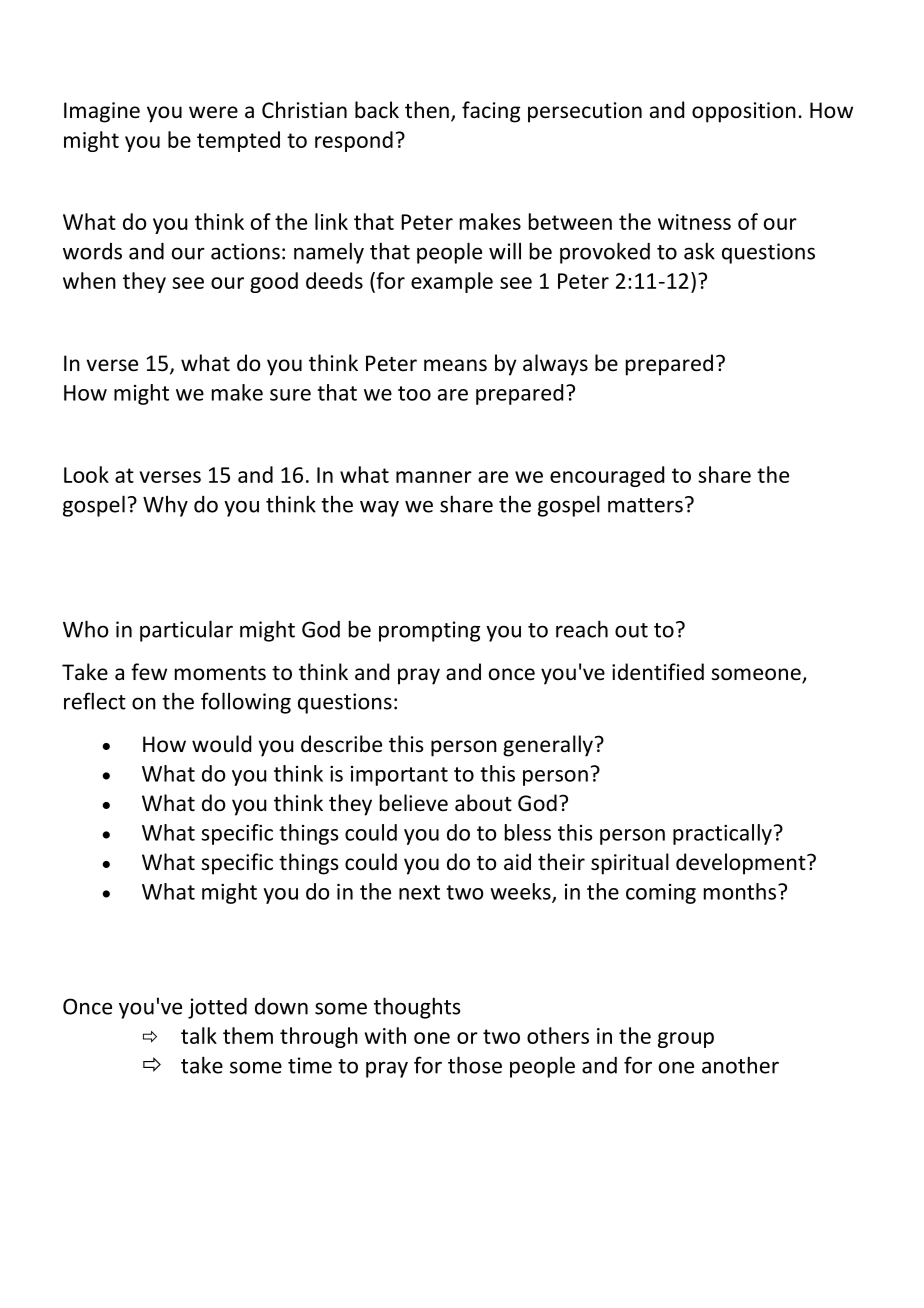  What do you see at coordinates (427, 110) in the screenshot?
I see `then` at bounding box center [427, 110].
